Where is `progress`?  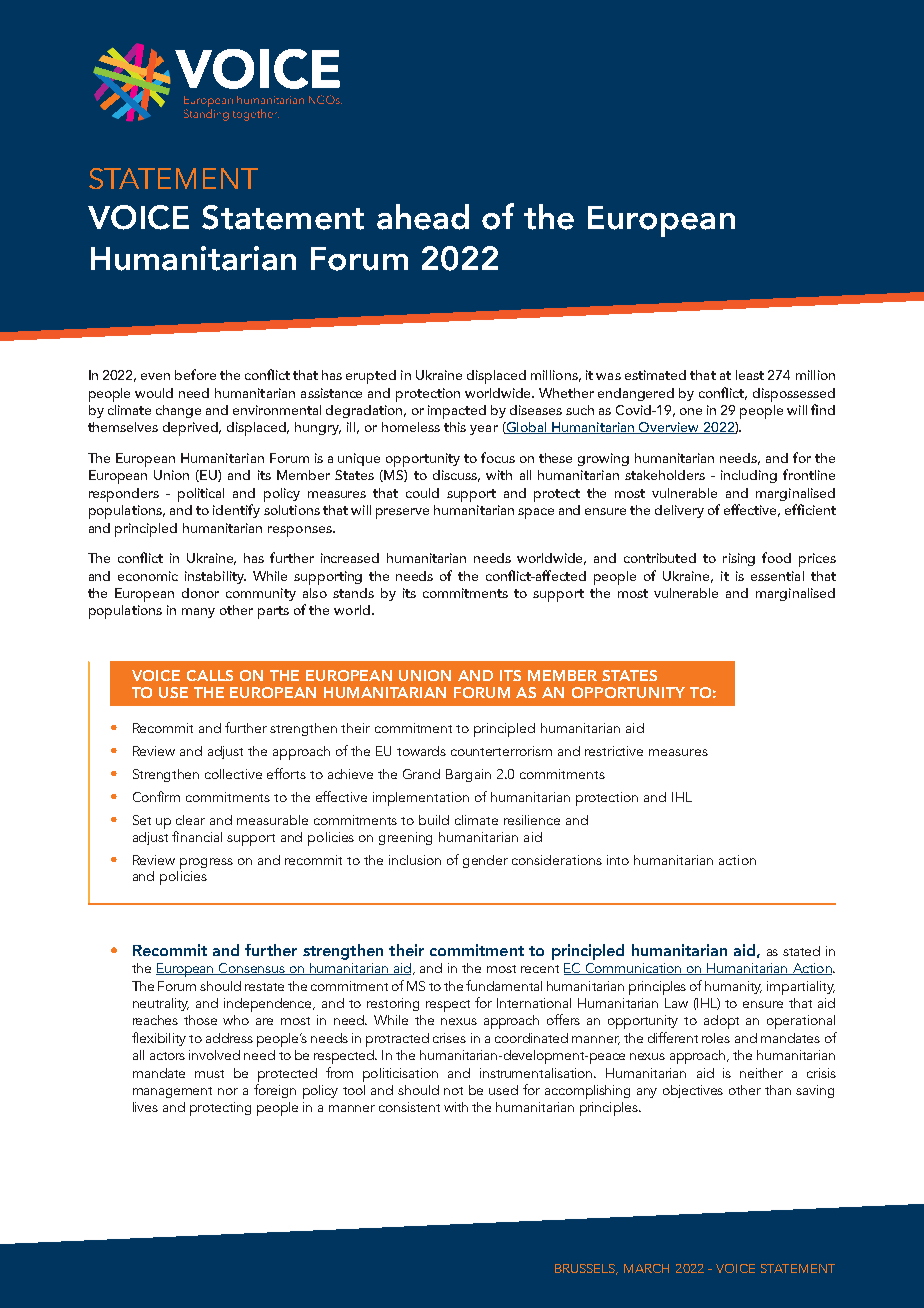 progress is located at coordinates (206, 863).
